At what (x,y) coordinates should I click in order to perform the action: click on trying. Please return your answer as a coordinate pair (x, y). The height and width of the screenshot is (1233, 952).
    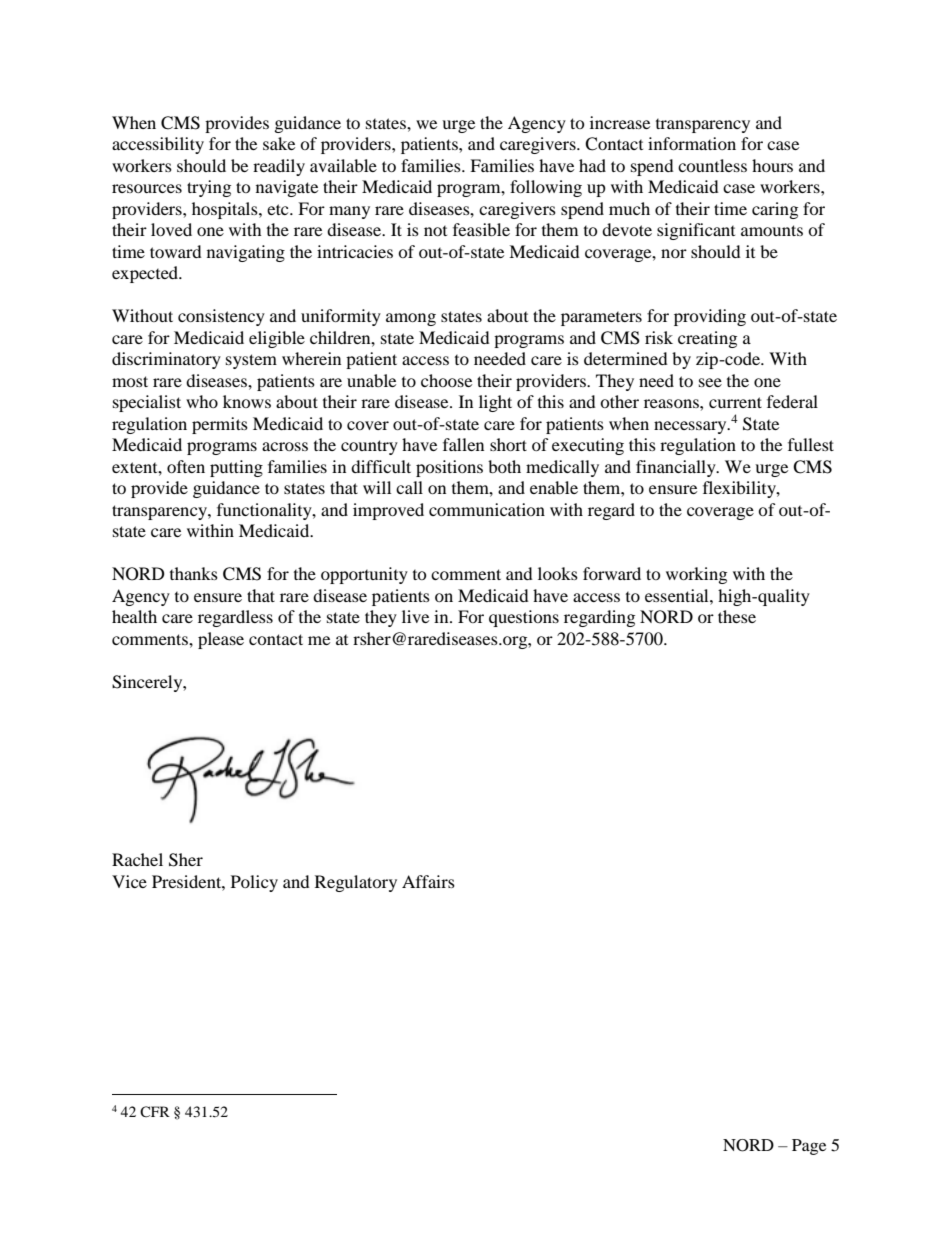
    Looking at the image, I should click on (209, 188).
